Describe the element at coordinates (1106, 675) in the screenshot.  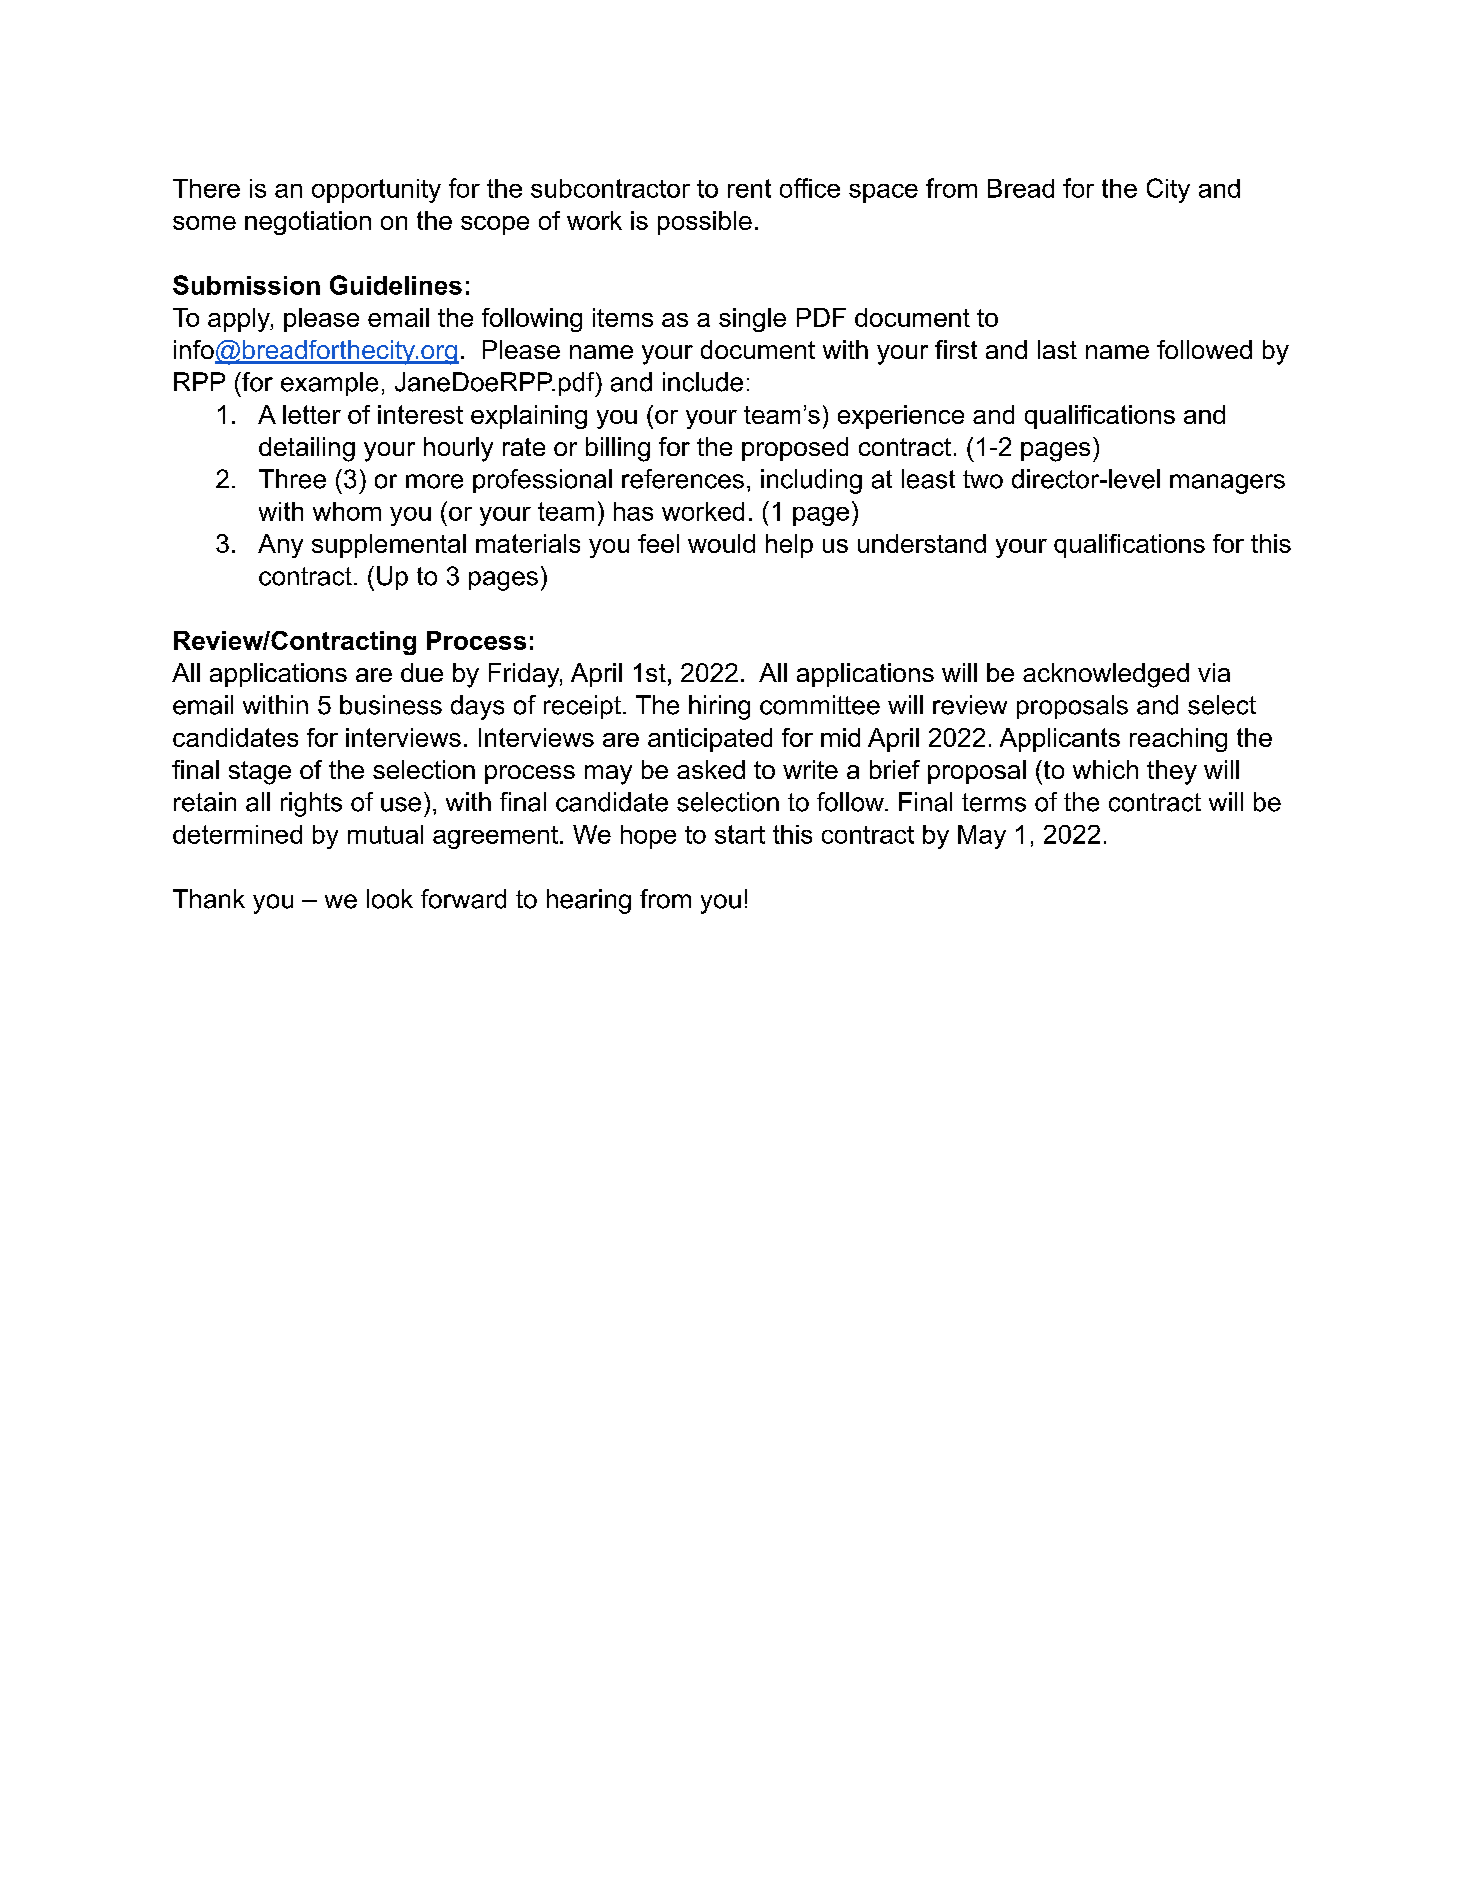
I see `acknowledged` at that location.
